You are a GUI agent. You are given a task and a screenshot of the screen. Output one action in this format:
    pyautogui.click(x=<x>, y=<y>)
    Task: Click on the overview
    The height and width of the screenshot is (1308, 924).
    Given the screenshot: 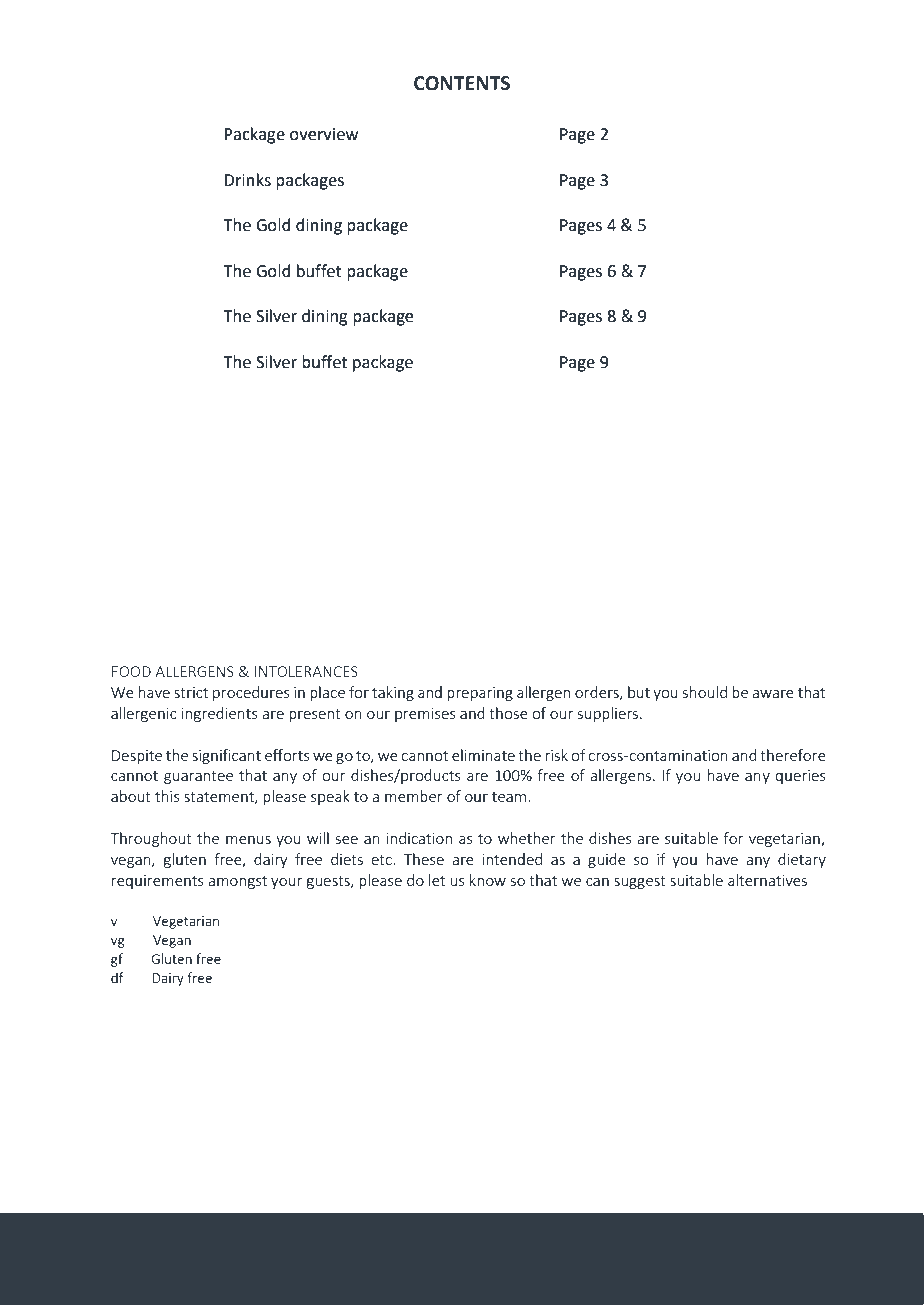 What is the action you would take?
    pyautogui.click(x=324, y=134)
